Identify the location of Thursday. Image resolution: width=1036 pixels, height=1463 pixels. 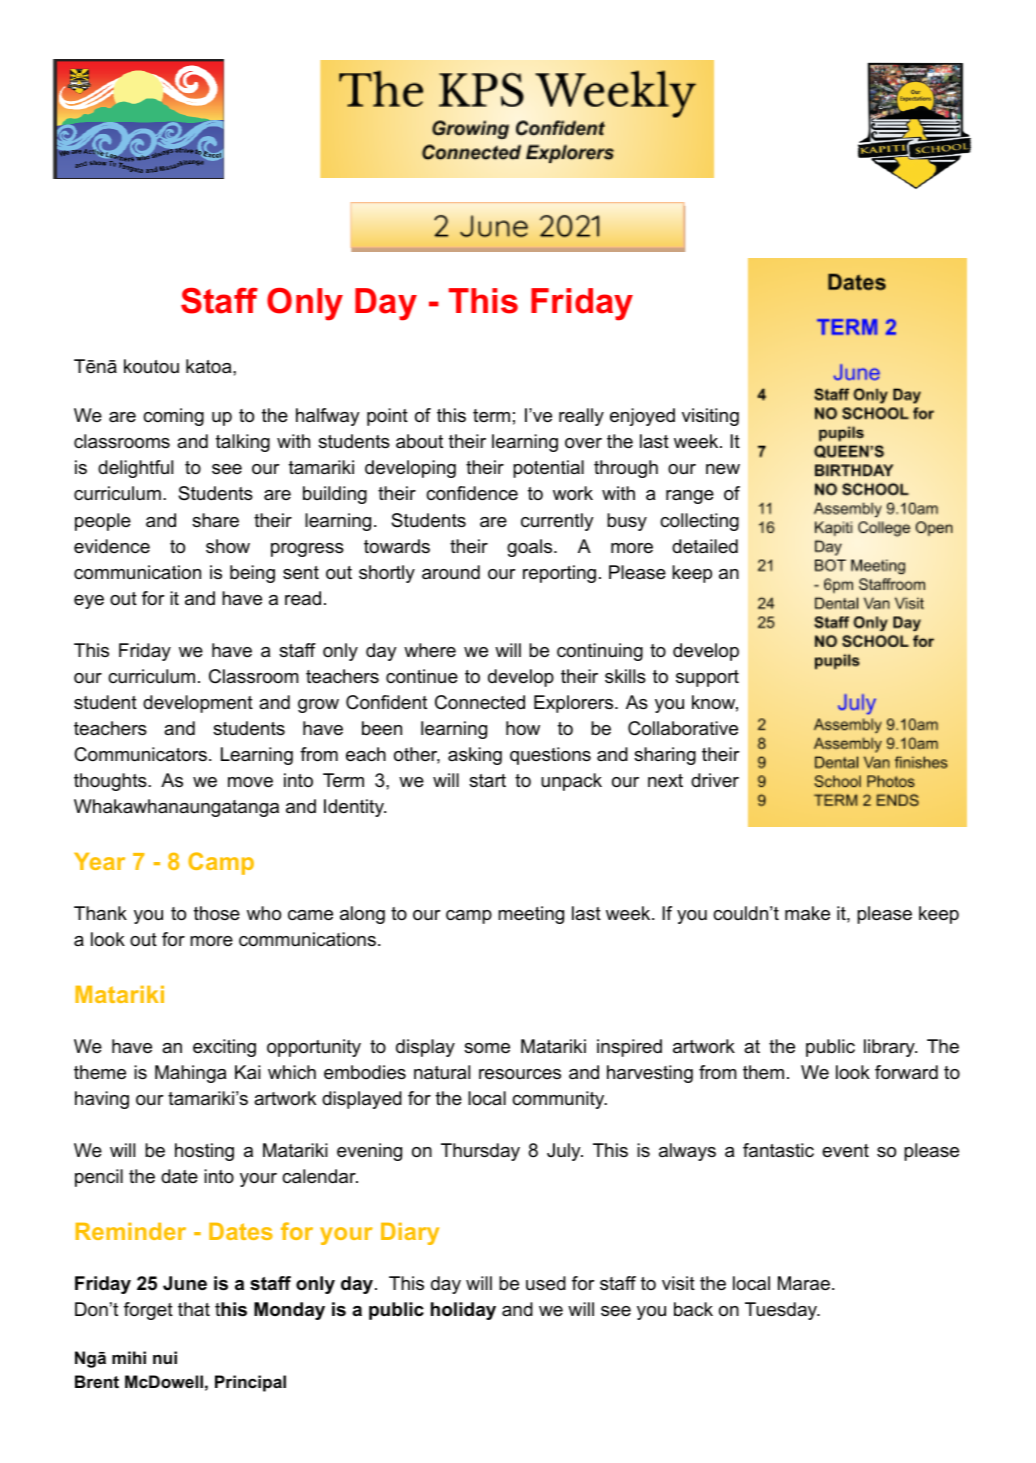
(480, 1152).
